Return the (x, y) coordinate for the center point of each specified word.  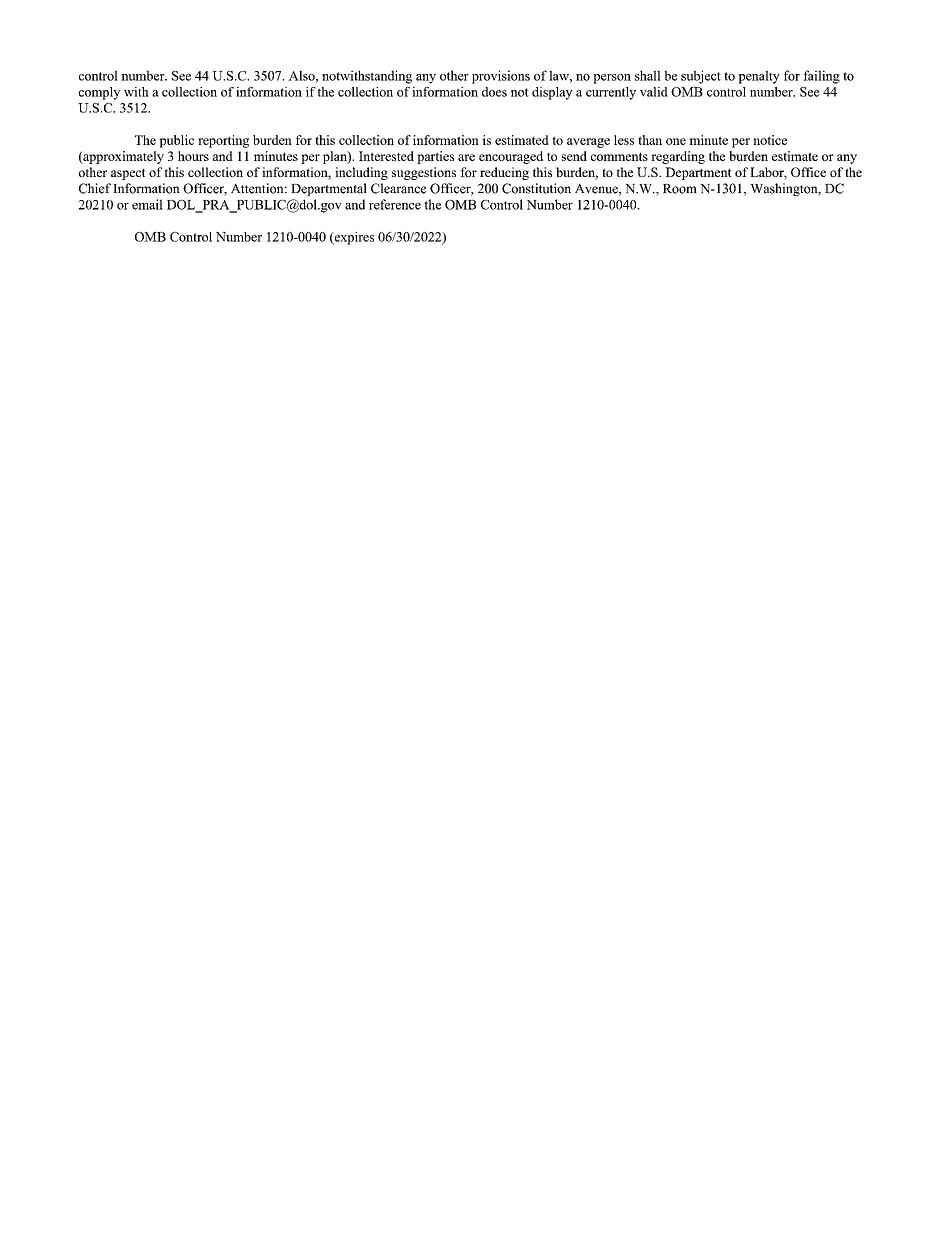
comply (100, 93)
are (466, 157)
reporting (223, 141)
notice (770, 140)
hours (193, 156)
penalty (759, 77)
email (147, 204)
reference (395, 204)
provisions (501, 77)
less (624, 140)
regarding (678, 157)
